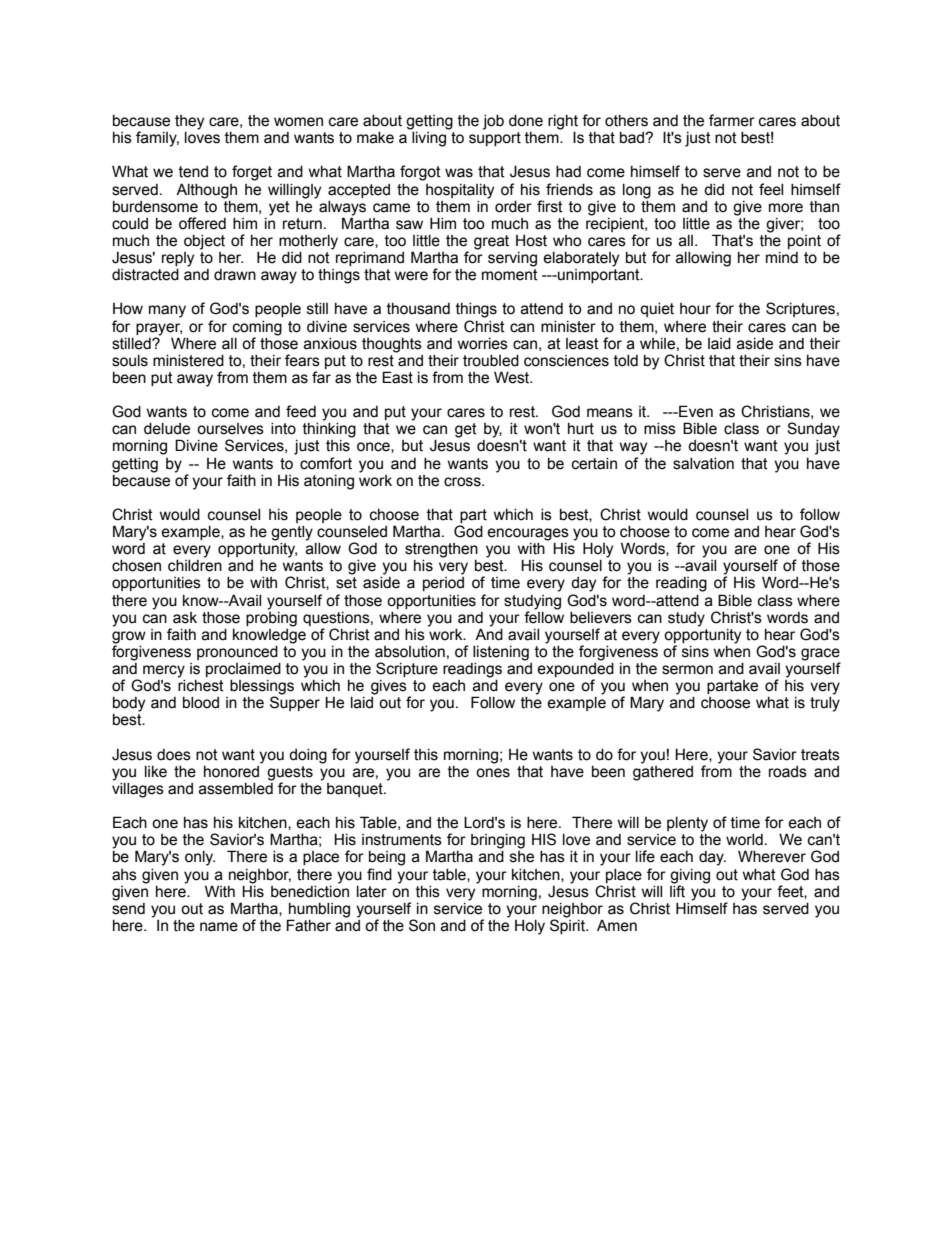 The width and height of the screenshot is (952, 1233). I want to click on lift, so click(677, 890).
